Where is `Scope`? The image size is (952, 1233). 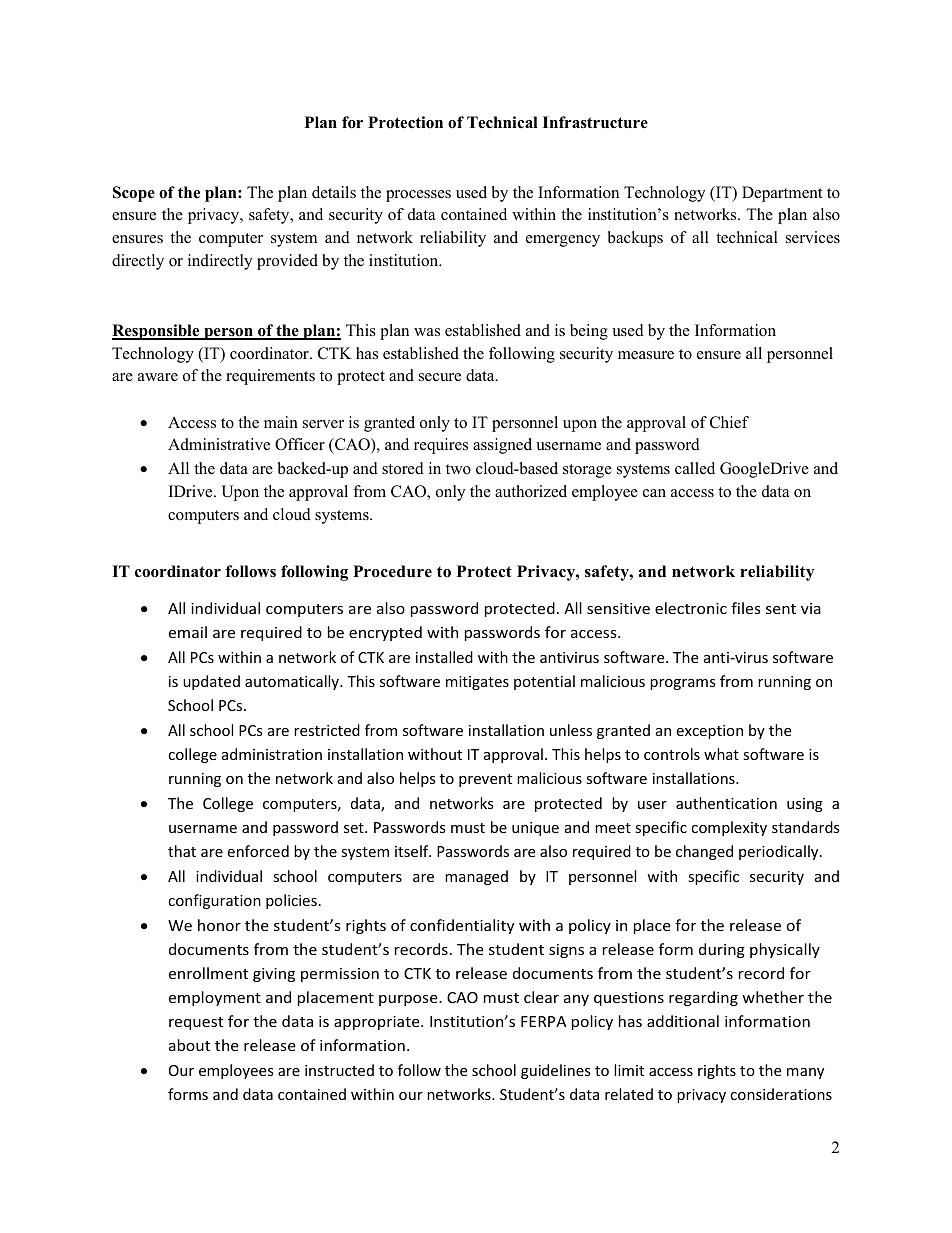
Scope is located at coordinates (134, 194).
